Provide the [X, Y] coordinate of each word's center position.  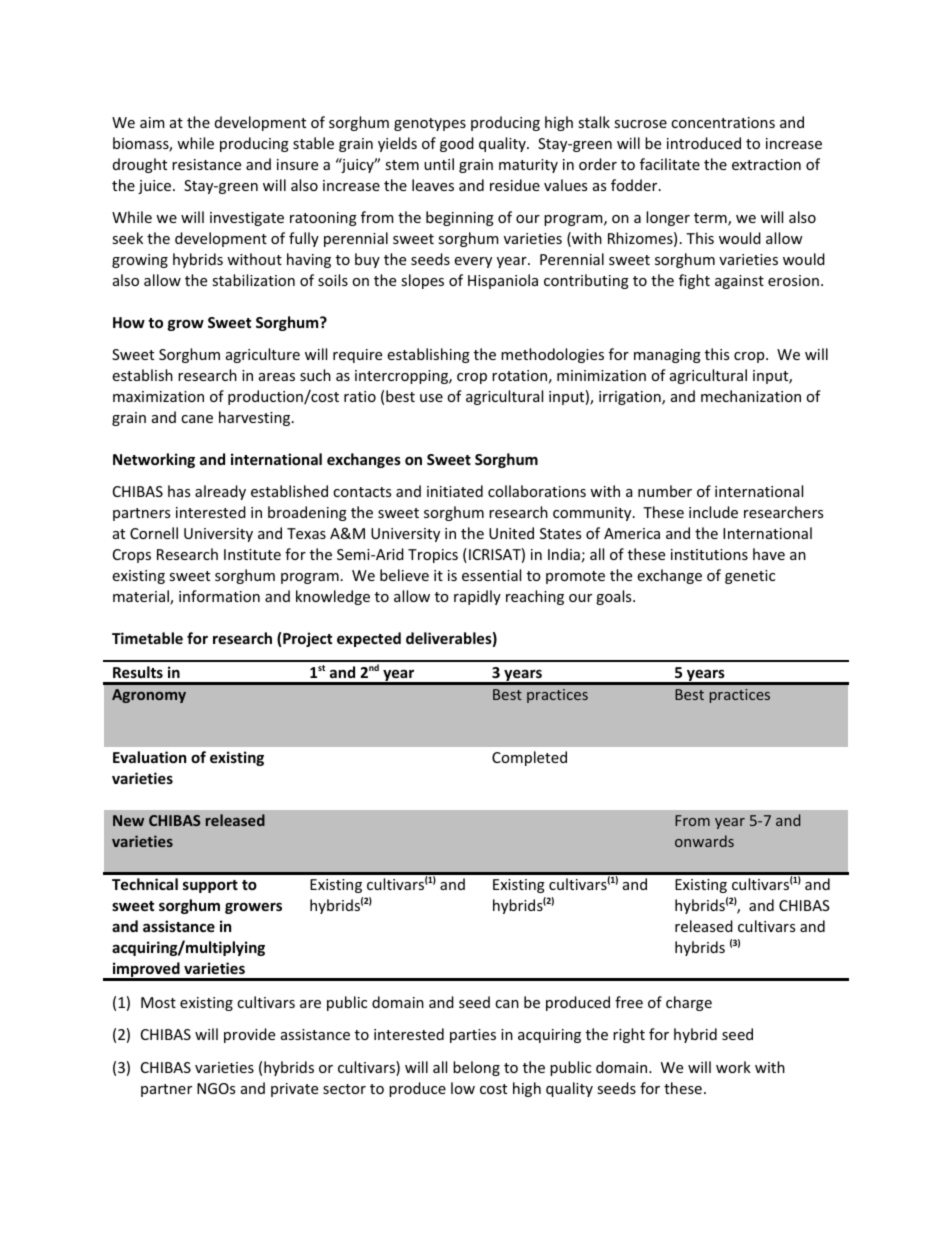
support [210, 886]
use [431, 398]
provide [249, 1035]
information [219, 596]
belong [476, 1068]
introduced [704, 143]
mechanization [751, 396]
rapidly [477, 597]
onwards [704, 841]
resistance [206, 164]
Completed [529, 758]
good [457, 144]
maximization [158, 396]
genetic [750, 577]
